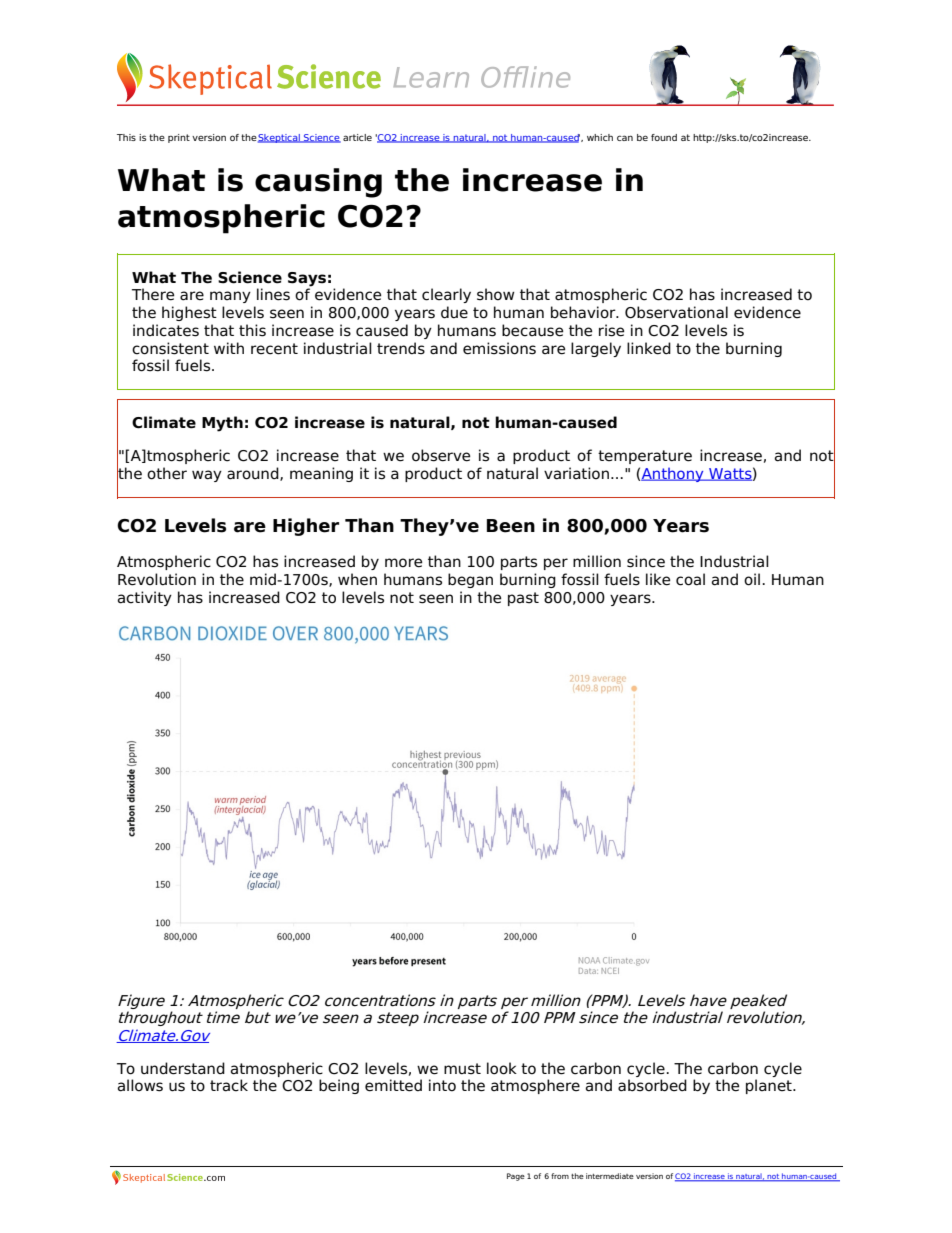 The height and width of the screenshot is (1233, 952). What do you see at coordinates (652, 1085) in the screenshot?
I see `absorbed` at bounding box center [652, 1085].
